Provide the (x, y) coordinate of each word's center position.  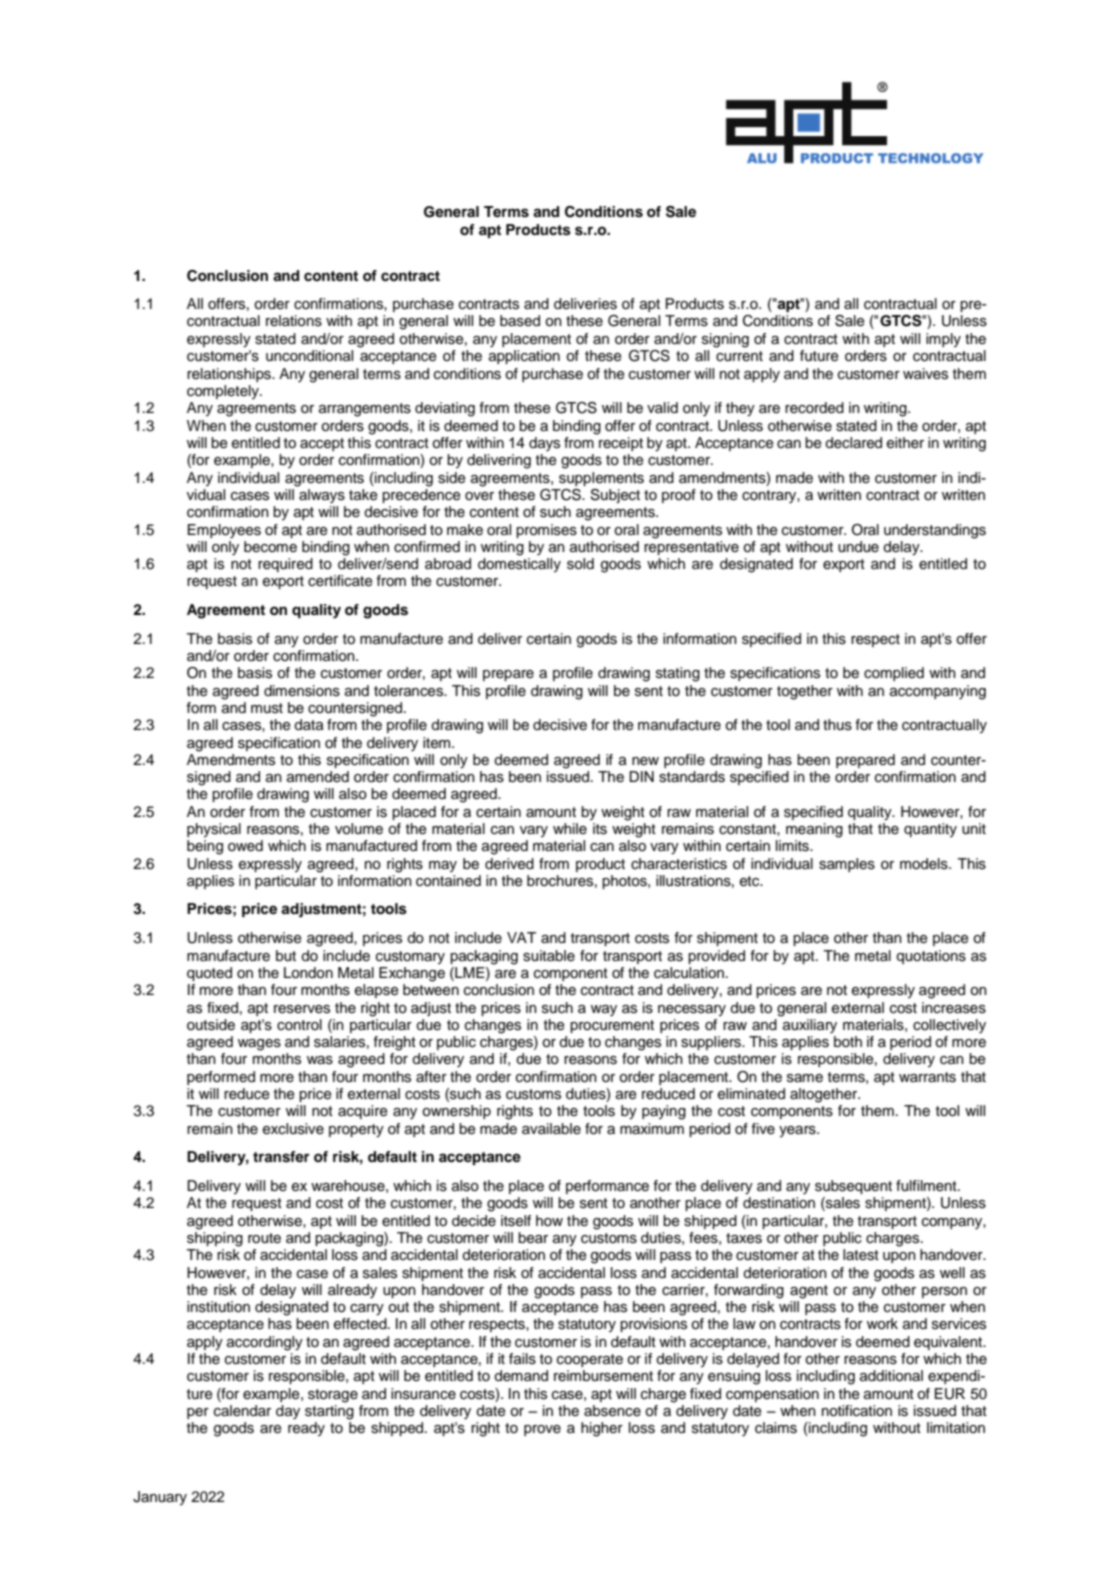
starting (329, 1412)
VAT (521, 937)
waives (925, 374)
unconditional (309, 356)
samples (847, 865)
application (524, 357)
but (286, 956)
